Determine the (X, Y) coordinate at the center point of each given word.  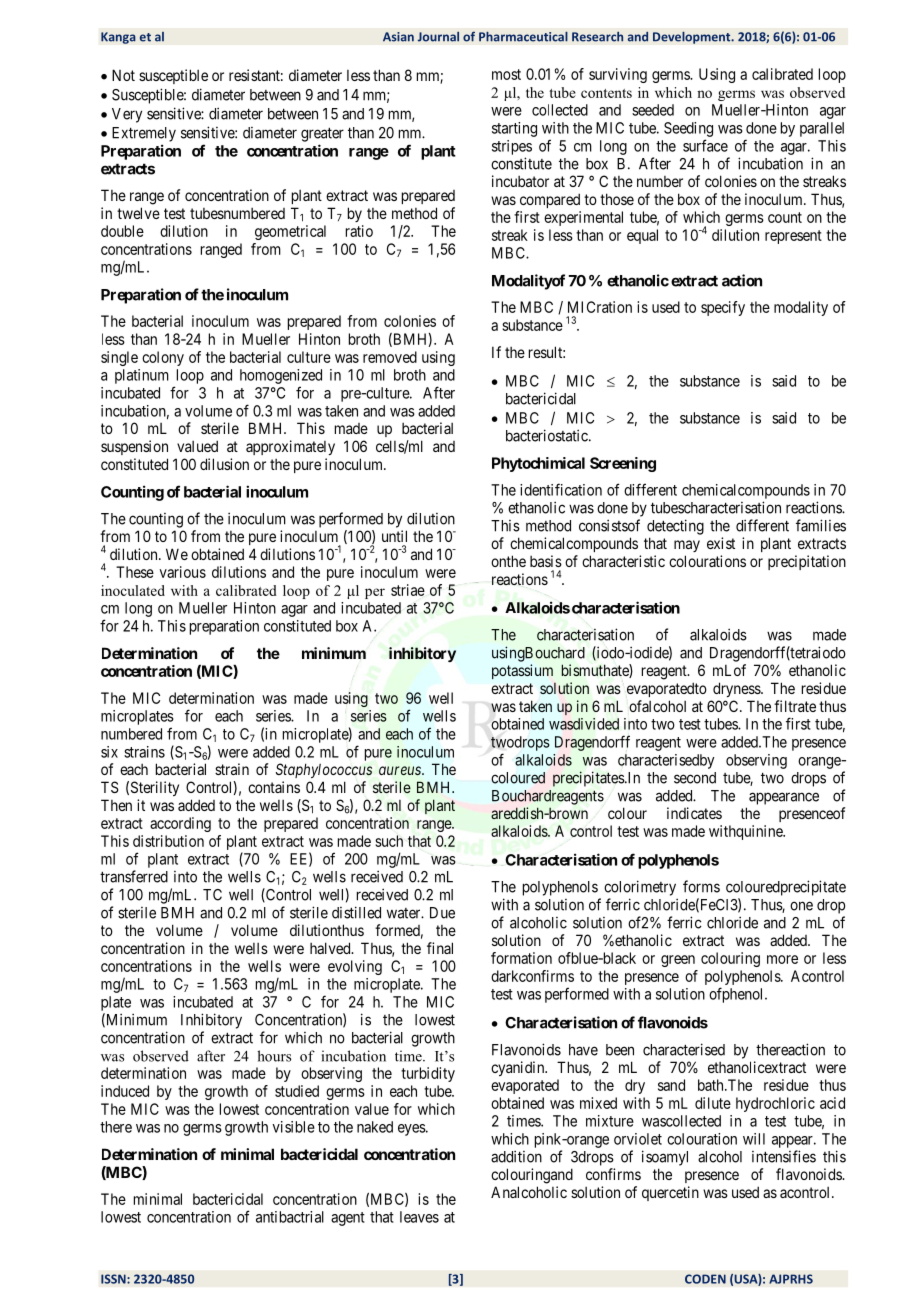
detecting (675, 527)
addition (516, 1156)
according (180, 824)
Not (123, 75)
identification (561, 489)
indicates (694, 813)
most (506, 74)
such (389, 841)
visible (293, 1127)
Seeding (688, 129)
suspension (134, 447)
